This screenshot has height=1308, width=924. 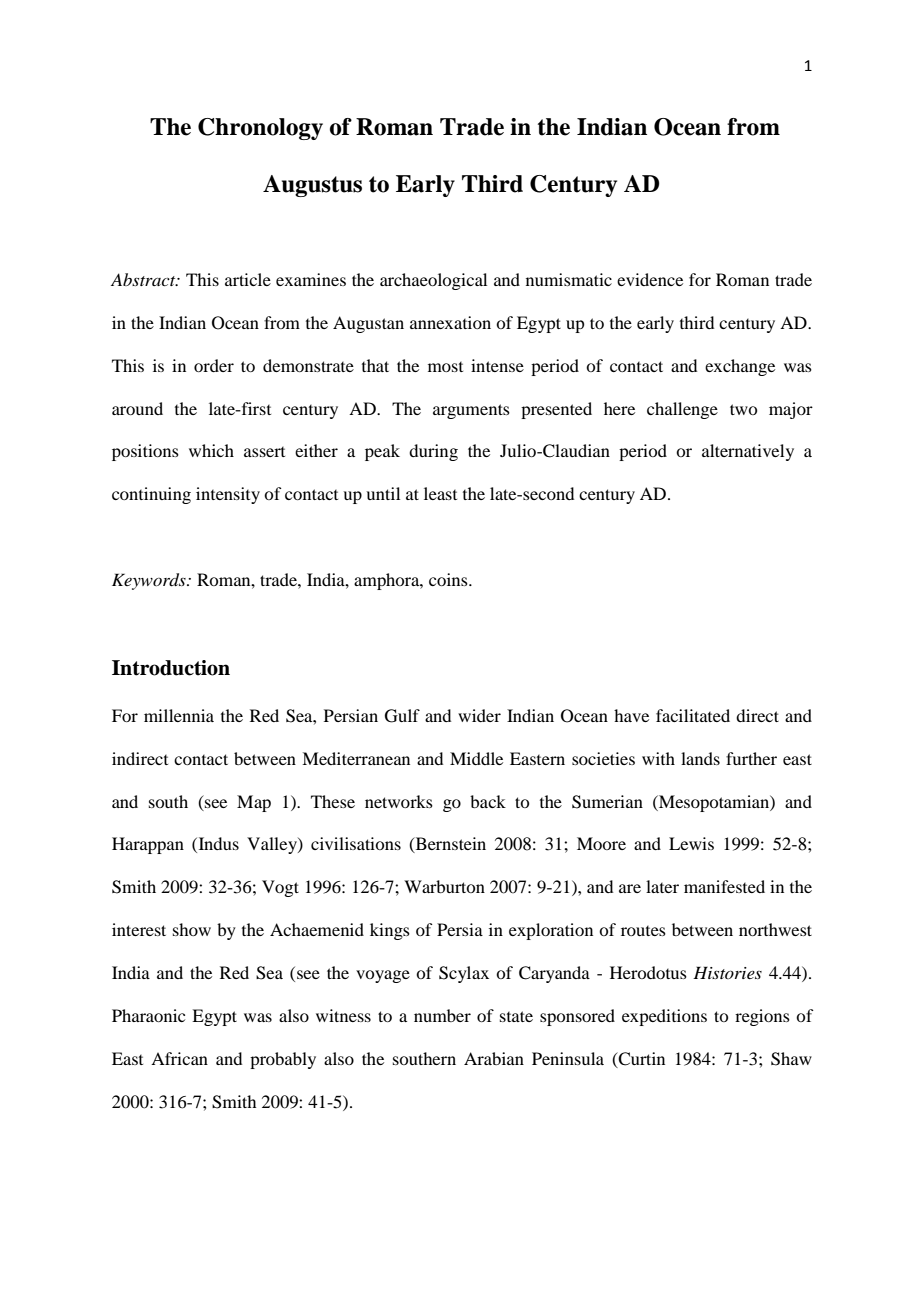 I want to click on number, so click(x=442, y=1015).
